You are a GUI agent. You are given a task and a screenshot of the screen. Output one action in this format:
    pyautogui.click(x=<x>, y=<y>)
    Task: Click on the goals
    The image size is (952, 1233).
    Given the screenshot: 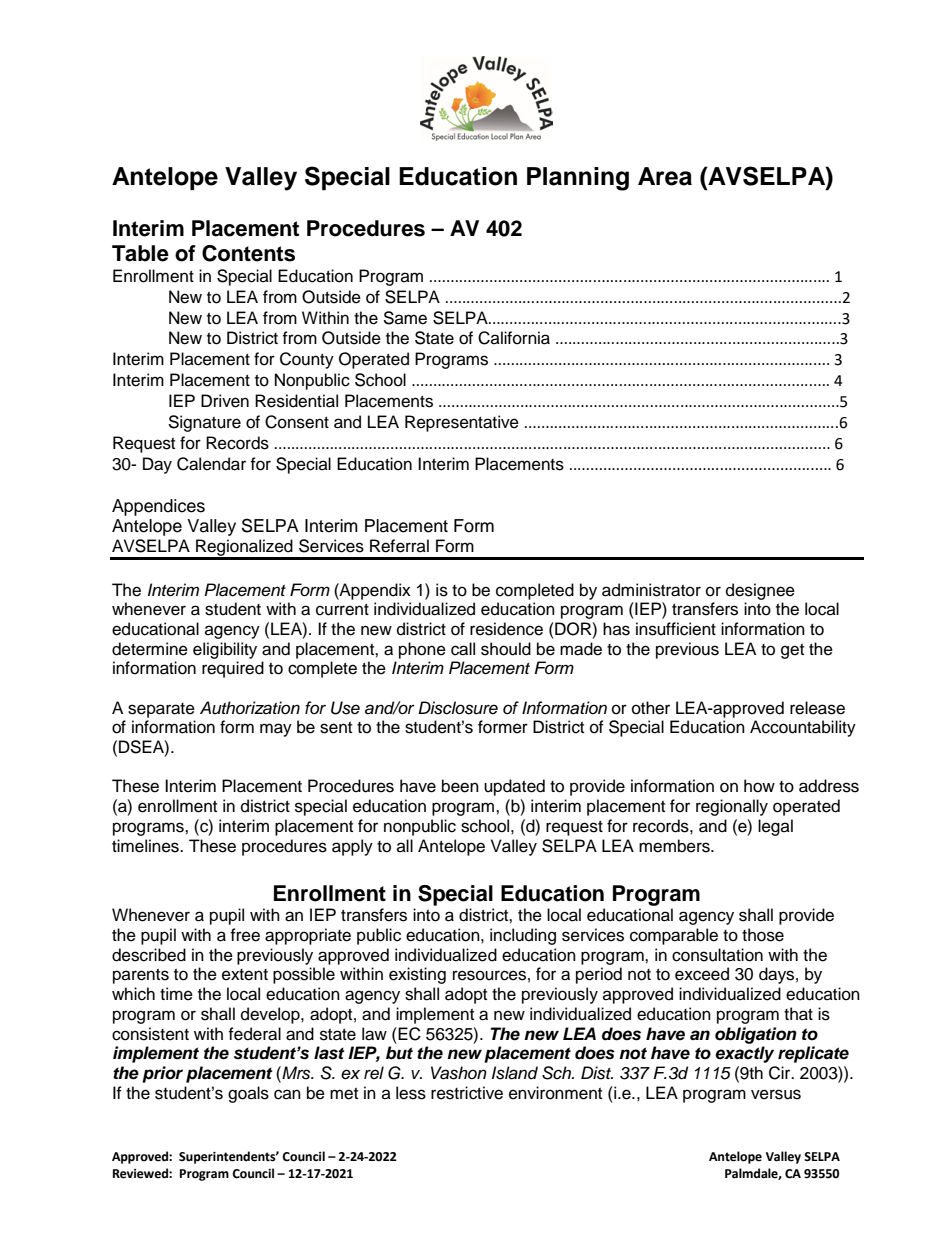 What is the action you would take?
    pyautogui.click(x=248, y=1094)
